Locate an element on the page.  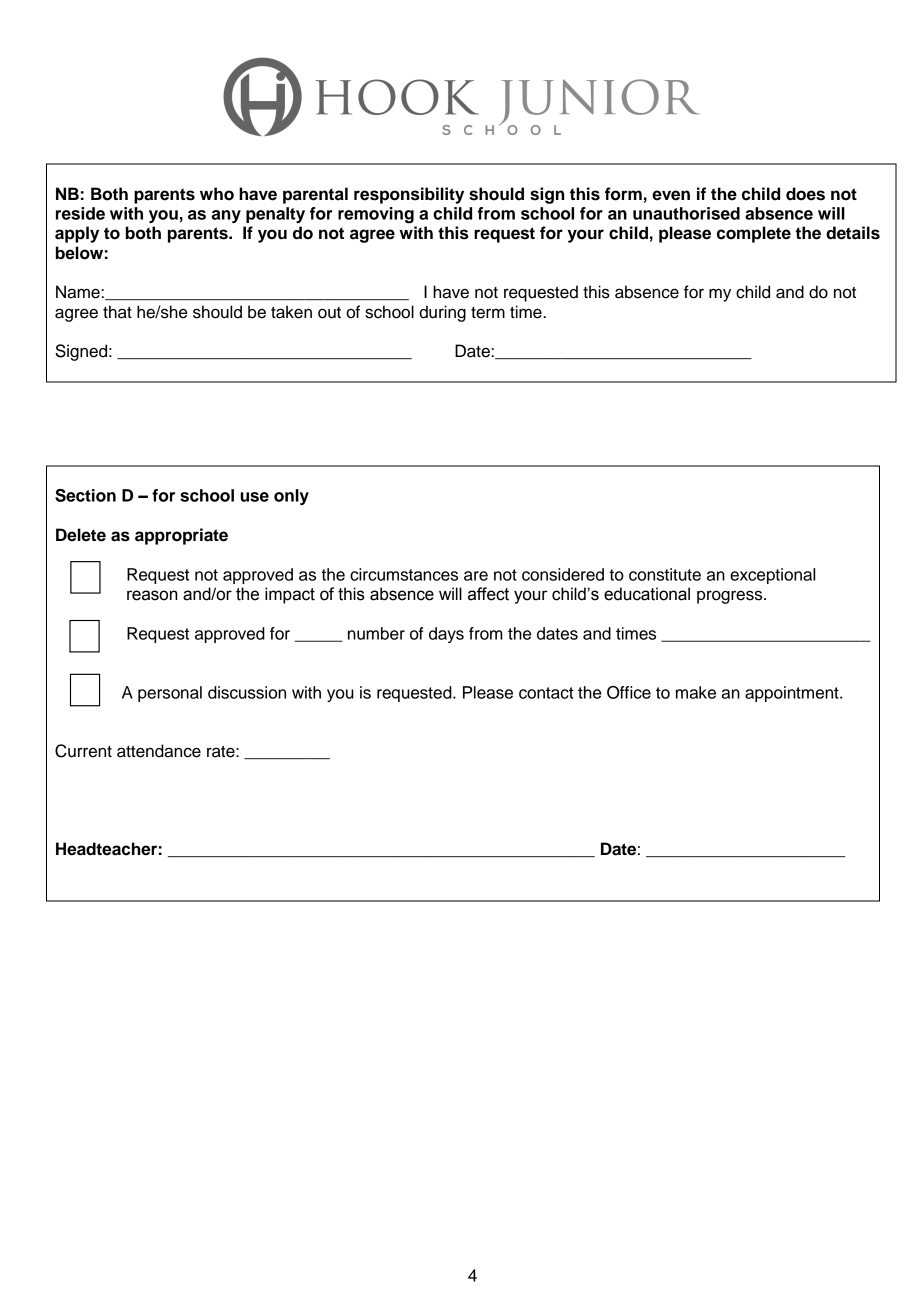
contact is located at coordinates (546, 693).
